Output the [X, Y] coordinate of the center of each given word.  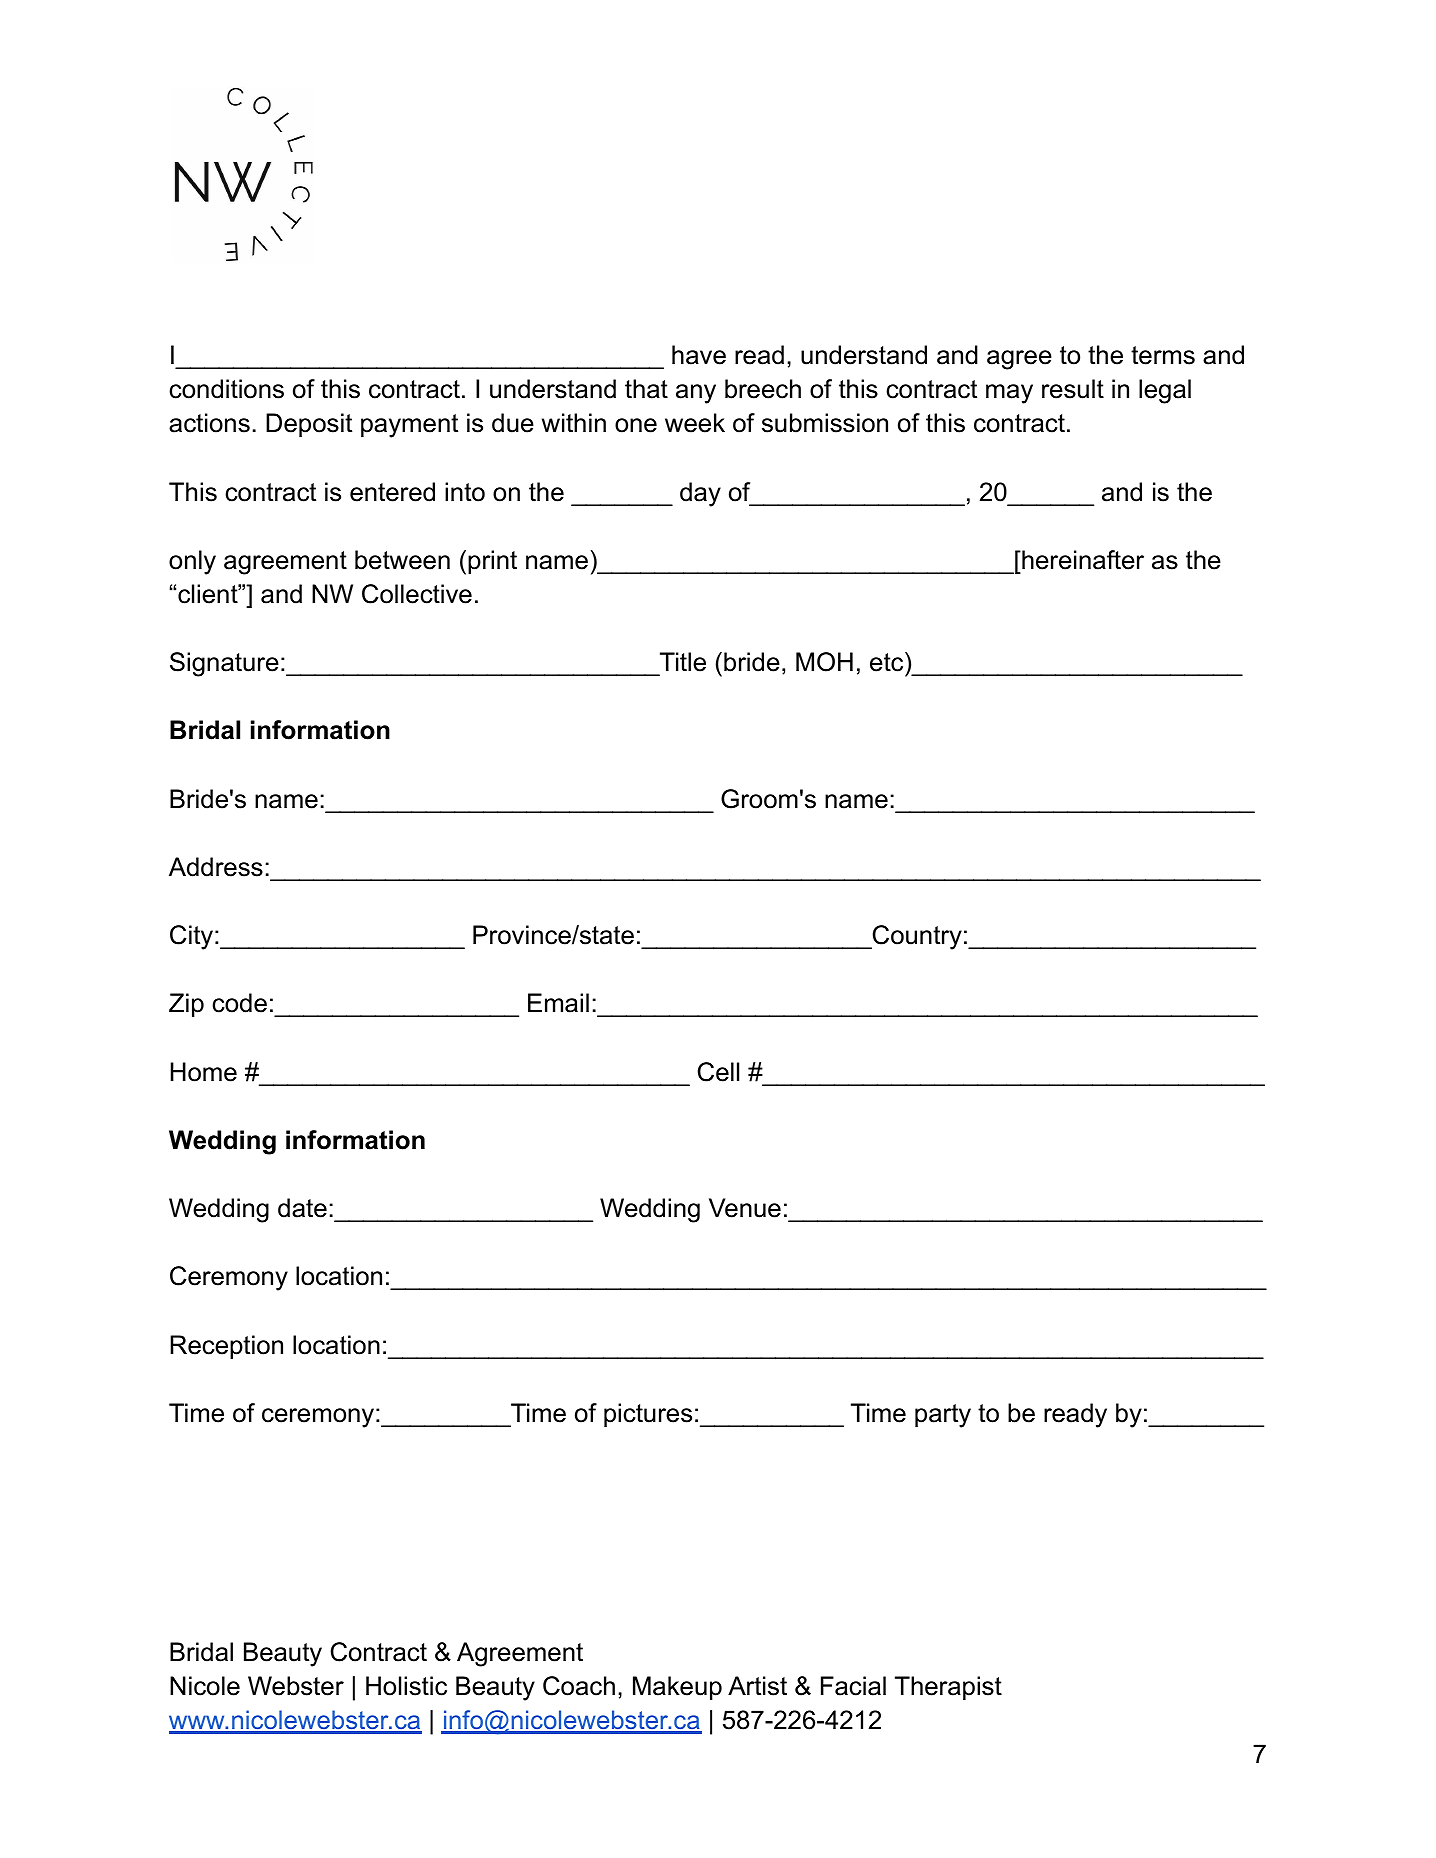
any [696, 394]
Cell [718, 1072]
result [1073, 389]
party [943, 1416]
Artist [757, 1686]
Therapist [948, 1688]
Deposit [309, 425]
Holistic [406, 1686]
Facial [853, 1686]
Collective [417, 594]
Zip [186, 1005]
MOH [824, 662]
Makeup [677, 1688]
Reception [226, 1347]
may [1009, 394]
